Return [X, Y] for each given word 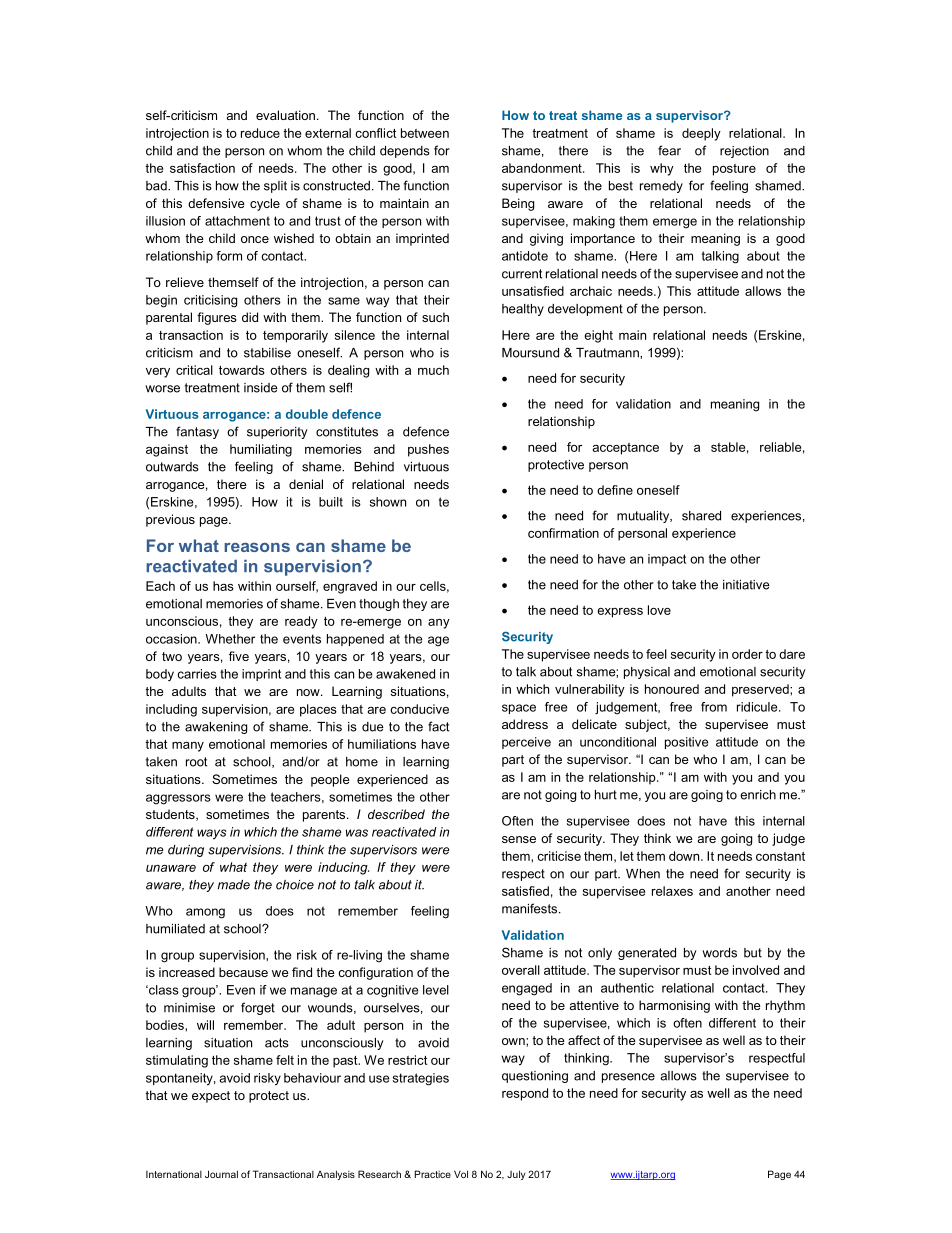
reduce [260, 133]
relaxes [672, 891]
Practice [432, 1174]
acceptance [626, 449]
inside [261, 388]
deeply [701, 134]
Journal [221, 1174]
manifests [531, 908]
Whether [230, 639]
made [234, 885]
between [425, 133]
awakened [405, 674]
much [433, 370]
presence [628, 1078]
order [747, 654]
